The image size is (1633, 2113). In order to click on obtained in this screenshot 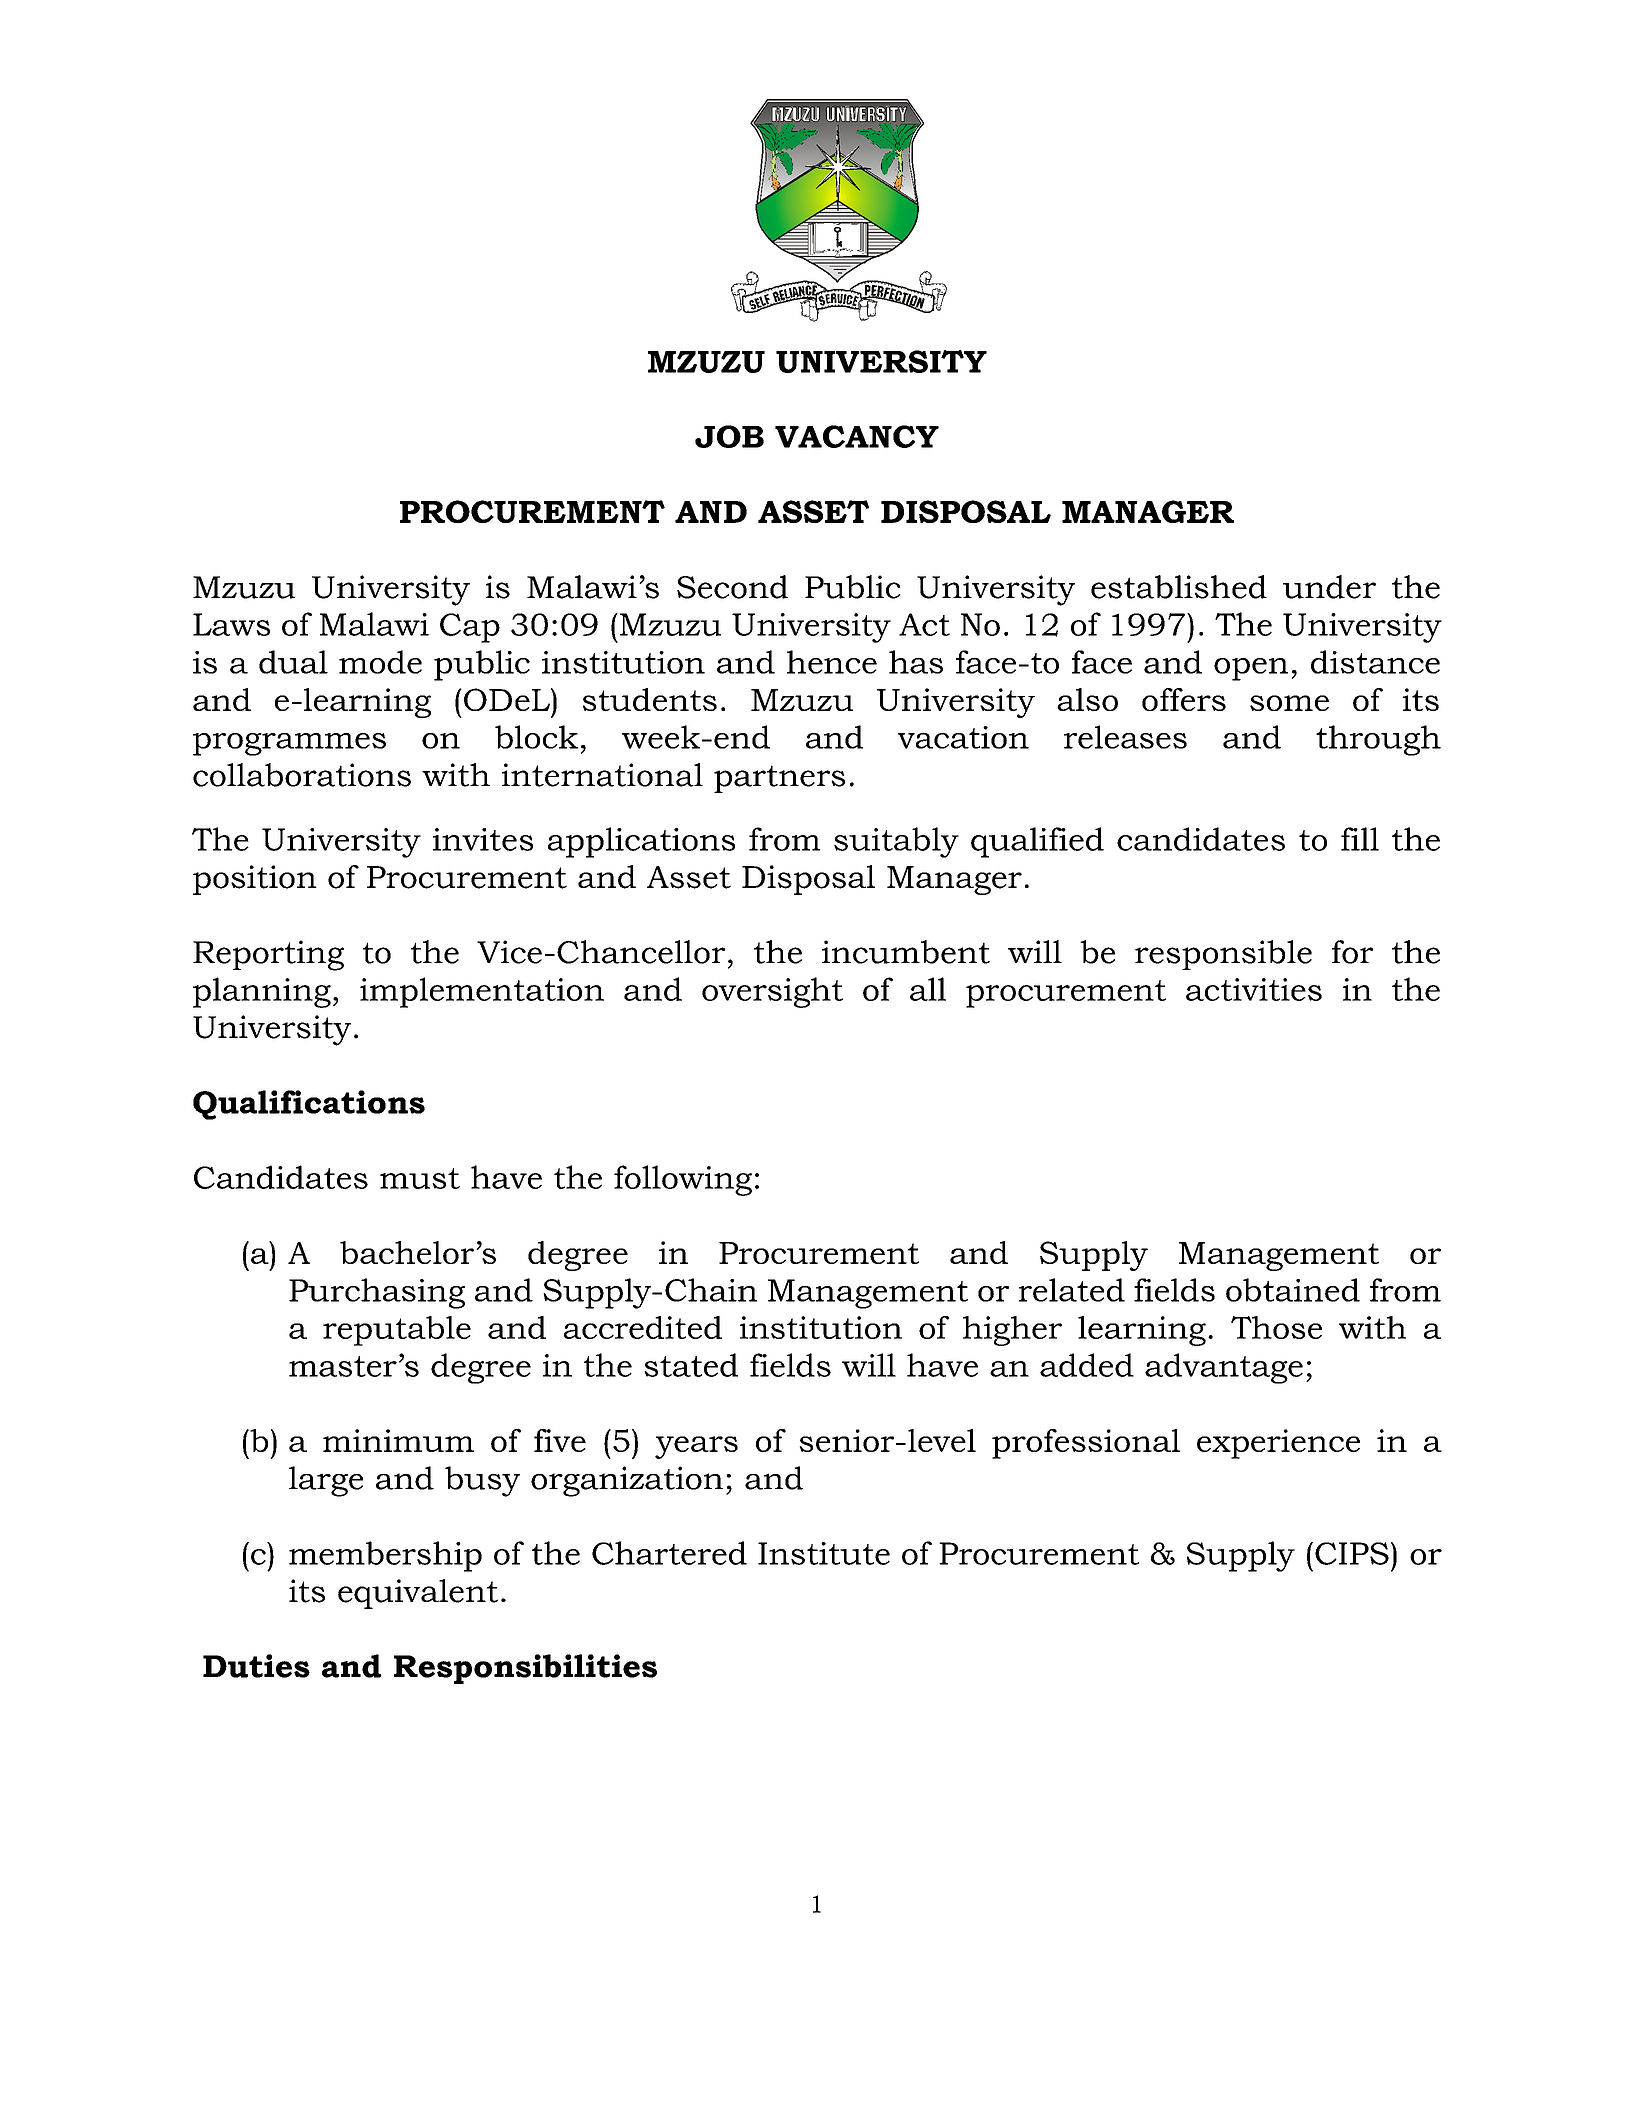, I will do `click(1293, 1290)`.
